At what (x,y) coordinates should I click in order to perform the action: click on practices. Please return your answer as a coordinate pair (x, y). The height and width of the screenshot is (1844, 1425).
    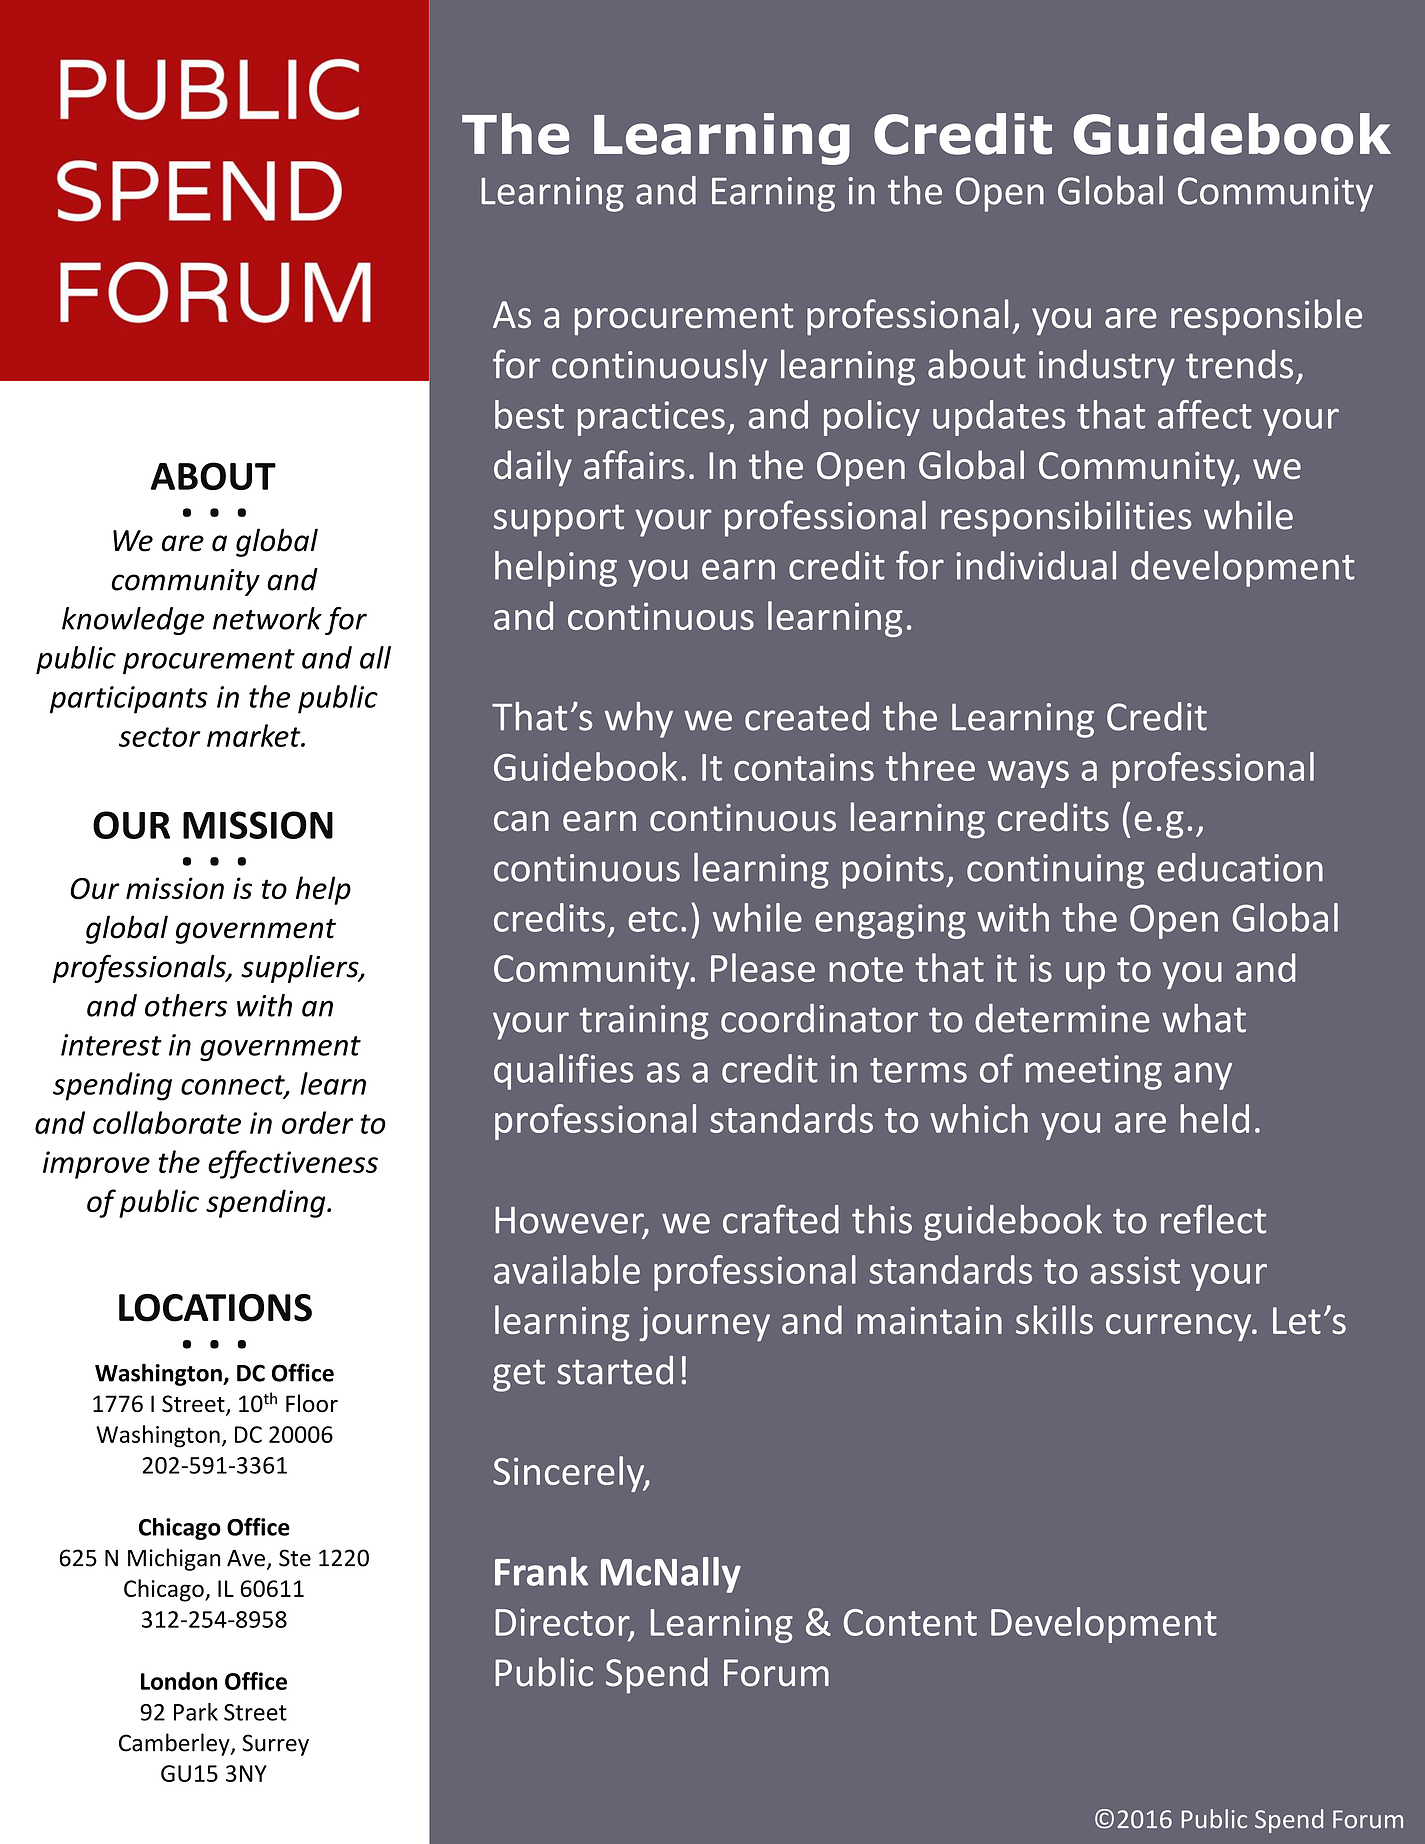
    Looking at the image, I should click on (651, 418).
